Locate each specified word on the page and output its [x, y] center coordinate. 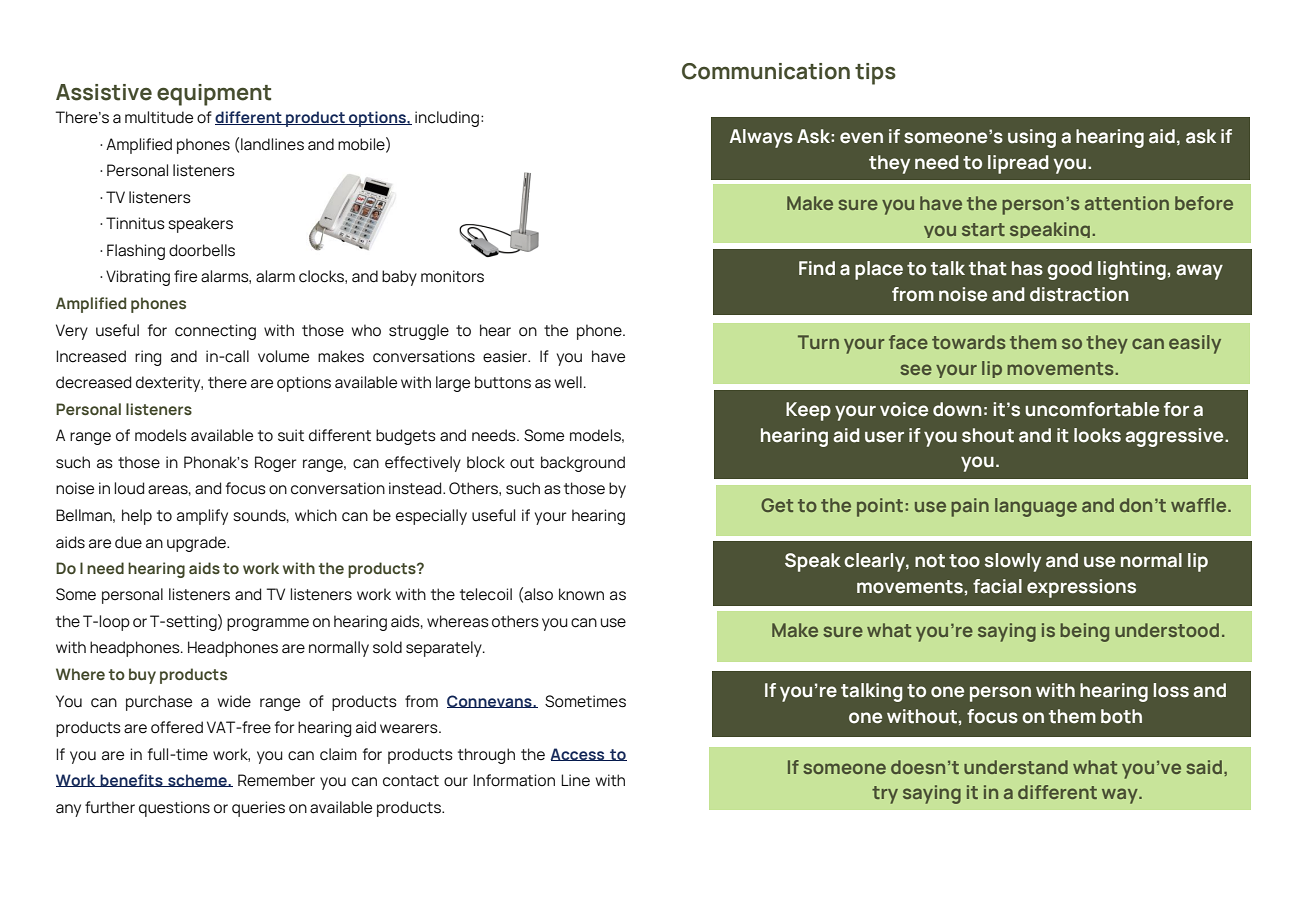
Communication [766, 71]
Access [578, 754]
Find [817, 268]
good [1069, 270]
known [581, 594]
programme [268, 624]
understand [1016, 767]
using [1032, 138]
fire [185, 276]
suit [291, 435]
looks [1097, 435]
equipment [214, 95]
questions [174, 809]
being [1084, 632]
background [583, 464]
